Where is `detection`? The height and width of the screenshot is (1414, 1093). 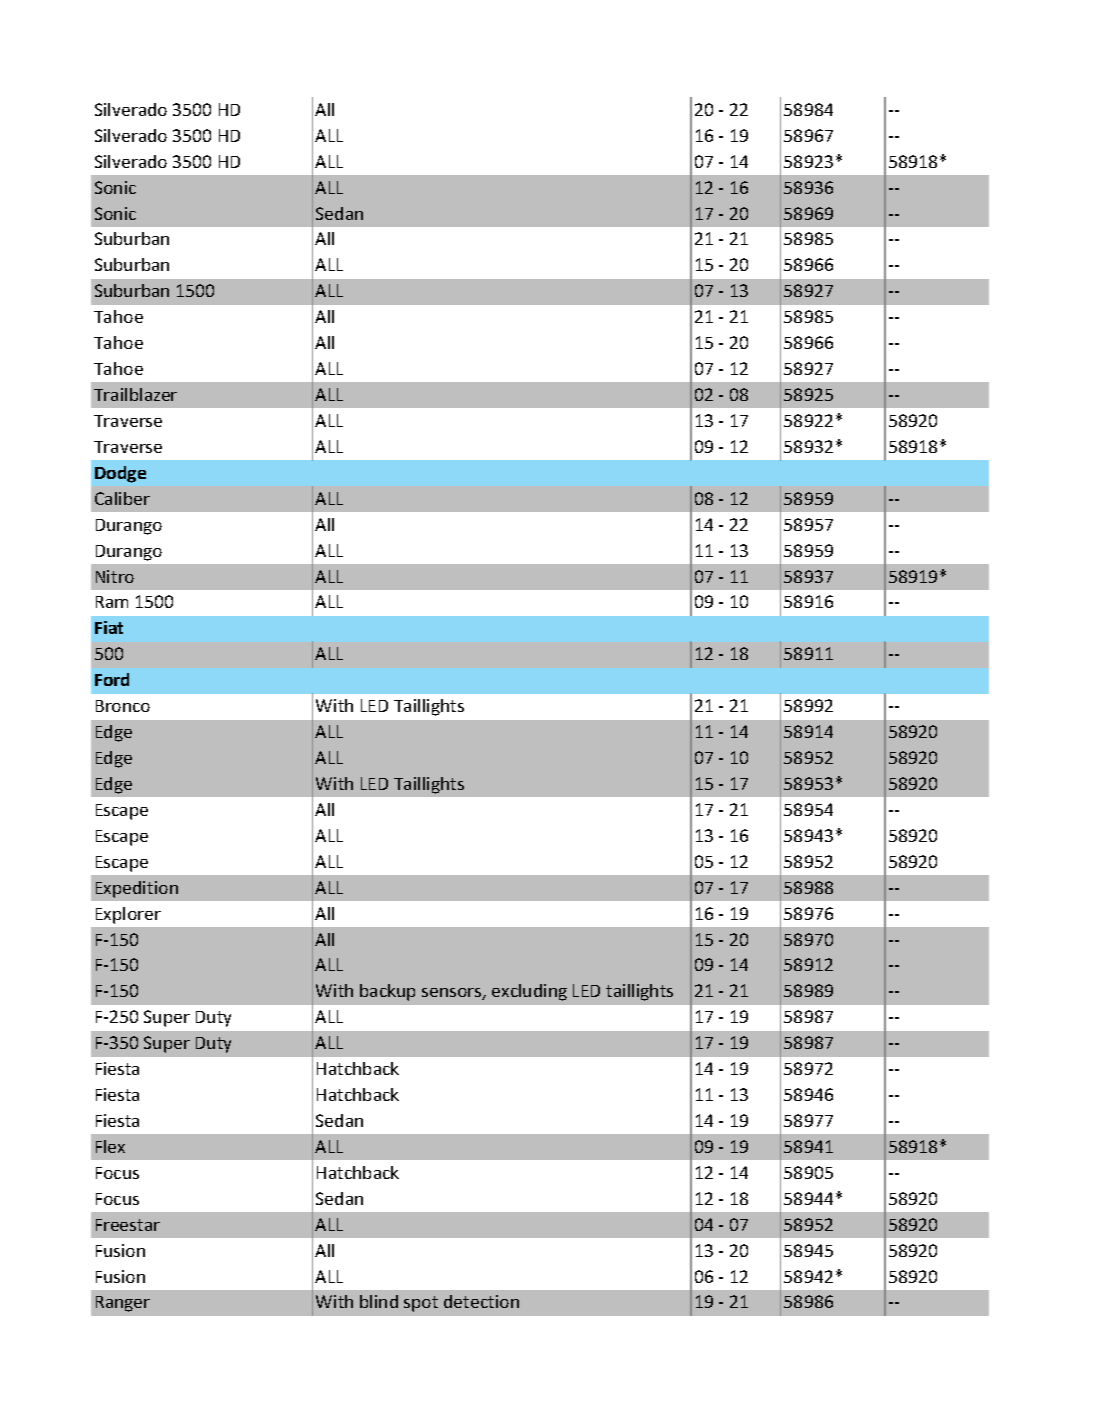
detection is located at coordinates (481, 1301).
